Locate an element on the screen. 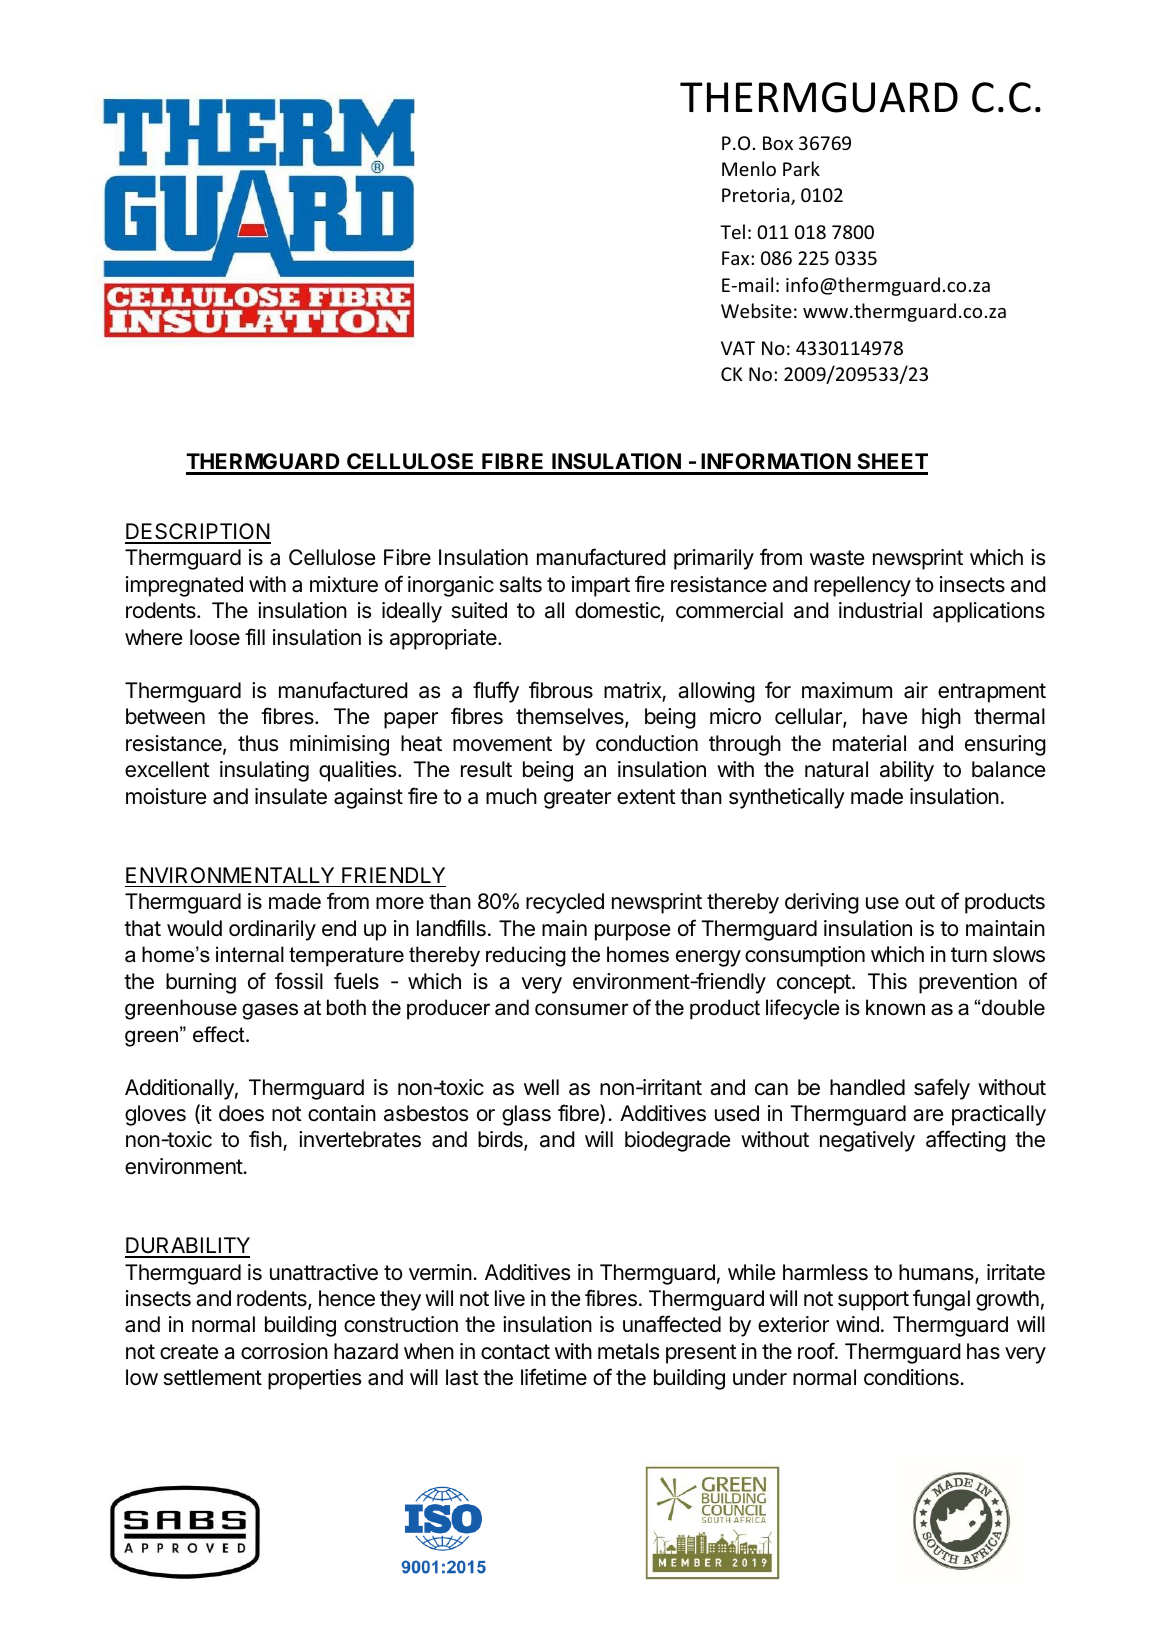 This screenshot has height=1631, width=1154. Menlo is located at coordinates (749, 168).
